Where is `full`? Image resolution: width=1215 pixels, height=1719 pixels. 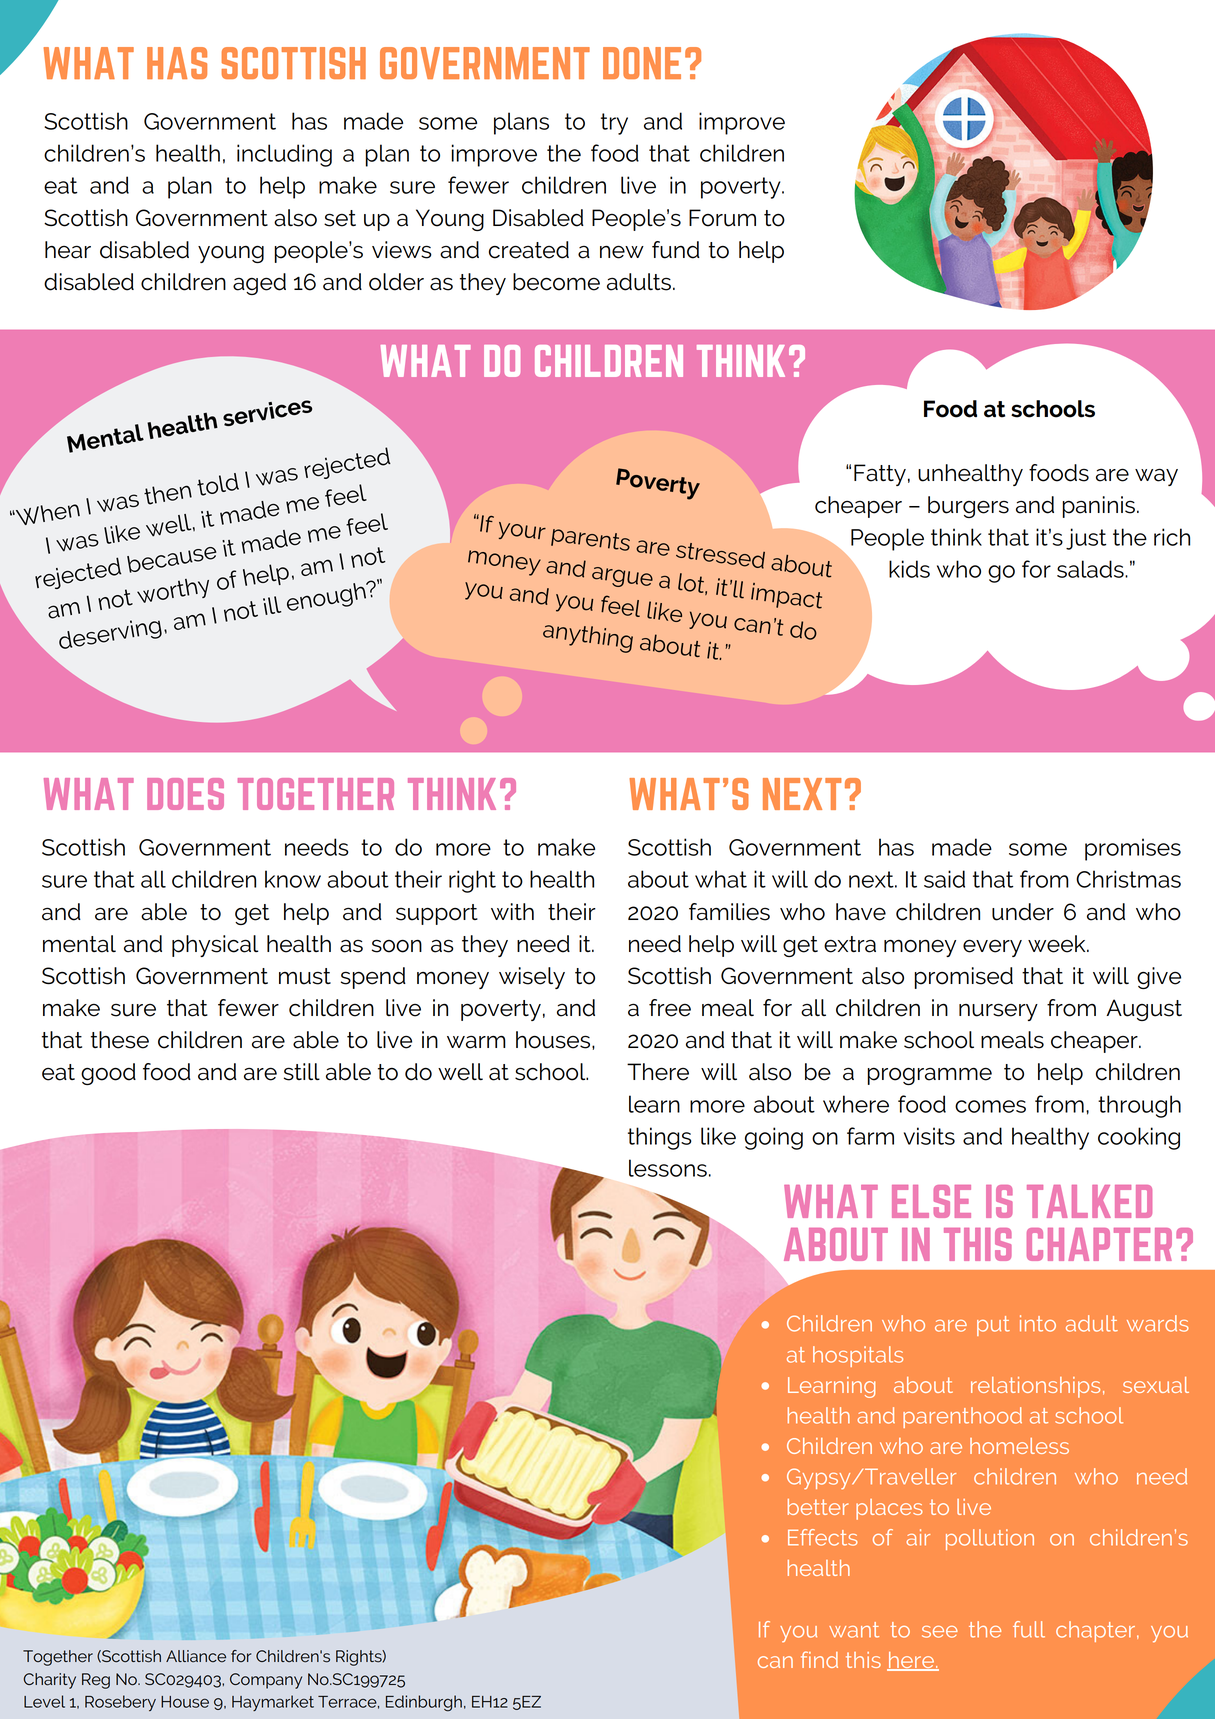 full is located at coordinates (1029, 1629).
